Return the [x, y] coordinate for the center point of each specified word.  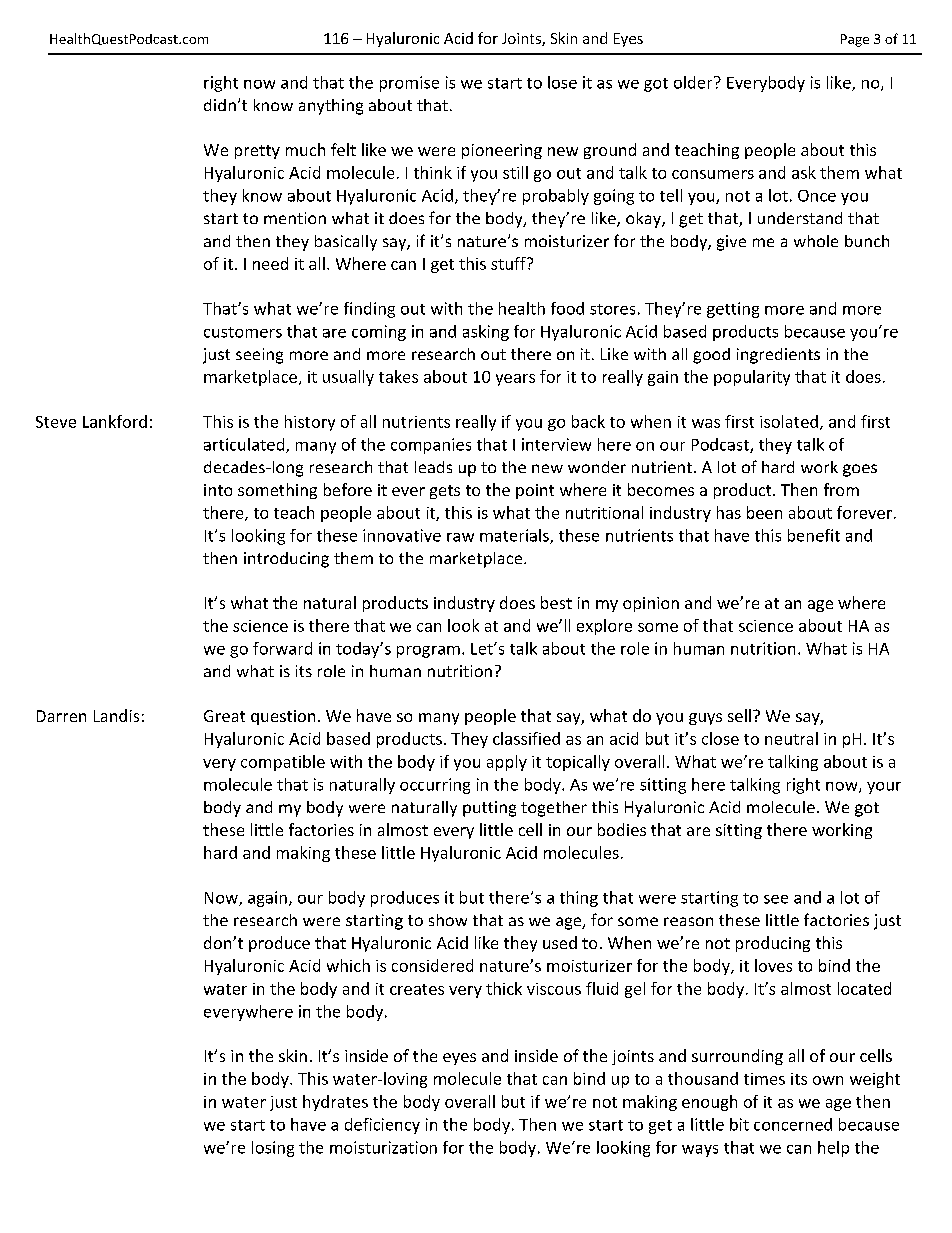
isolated [789, 421]
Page [855, 40]
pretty [257, 152]
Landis [116, 715]
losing [273, 1149]
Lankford [115, 421]
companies [431, 446]
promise [409, 84]
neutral [791, 738]
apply [507, 763]
